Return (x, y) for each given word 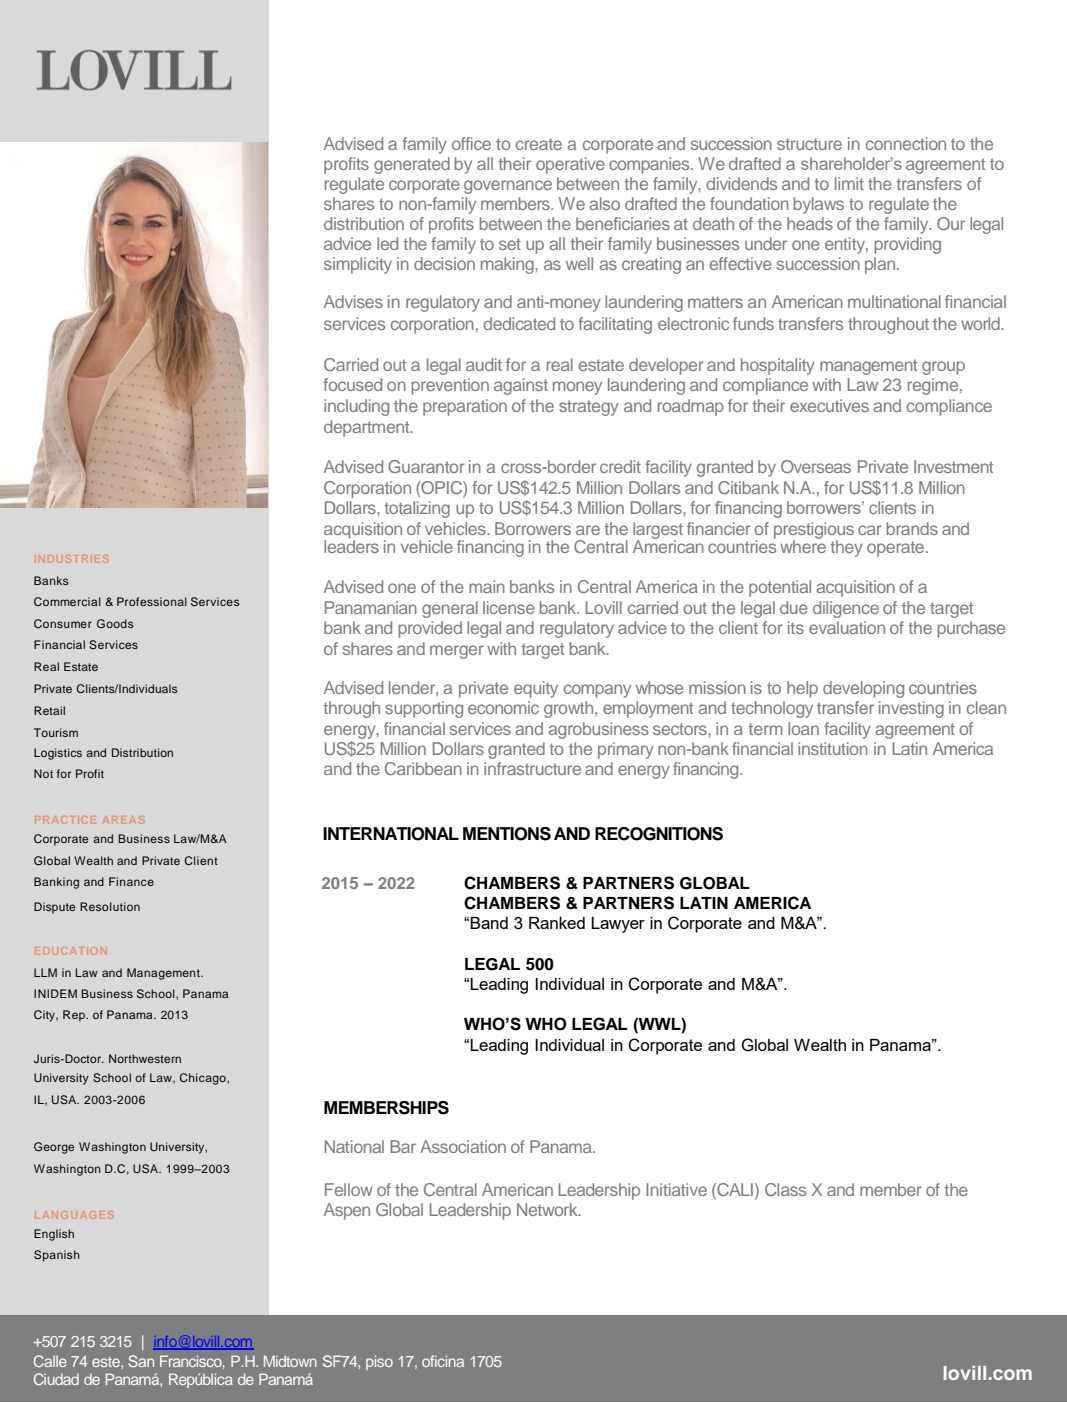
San (141, 1361)
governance (508, 187)
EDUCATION (70, 951)
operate (897, 549)
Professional (152, 601)
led (387, 243)
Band (489, 923)
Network (548, 1209)
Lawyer (618, 925)
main (487, 586)
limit (849, 183)
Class (785, 1189)
